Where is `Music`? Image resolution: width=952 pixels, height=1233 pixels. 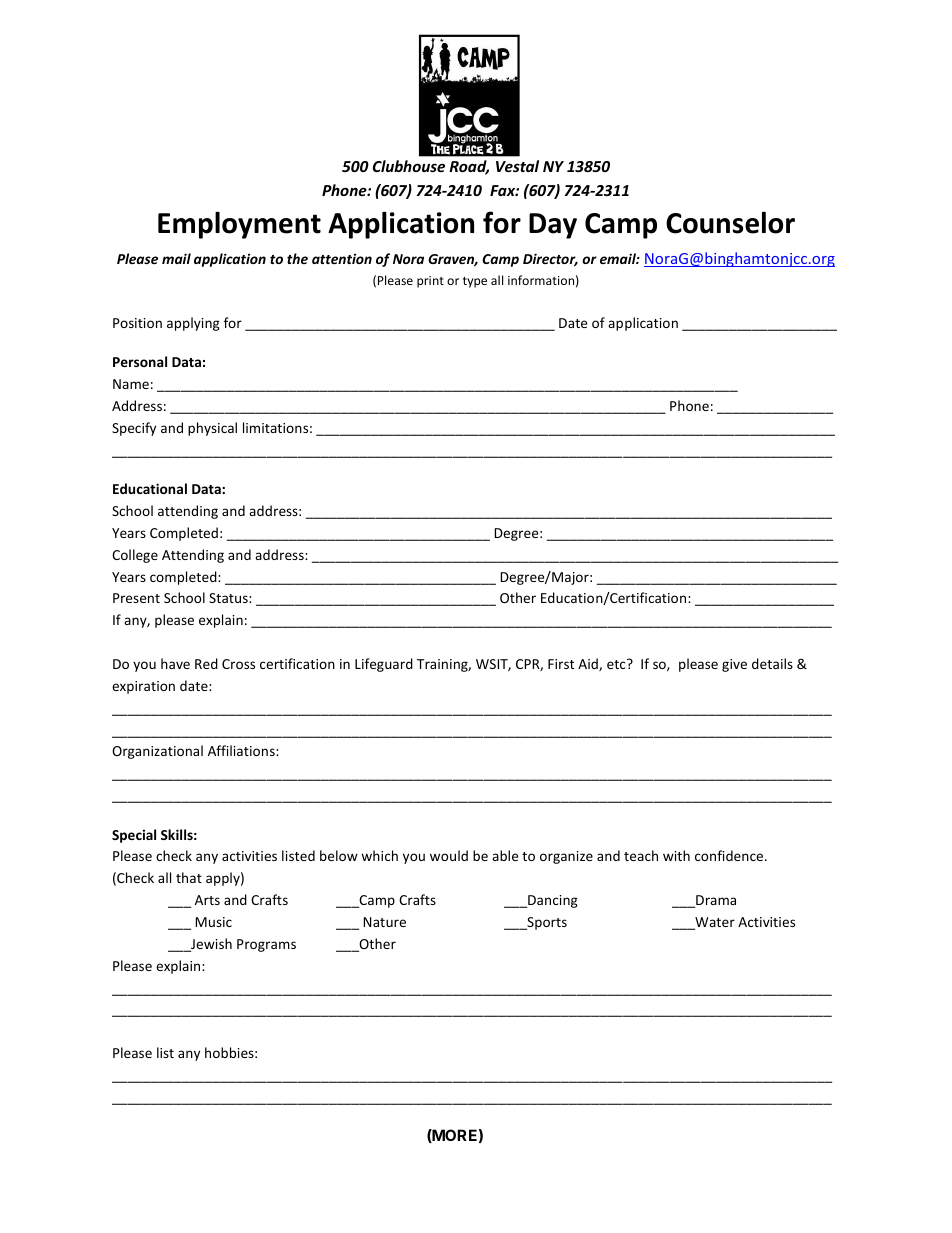 Music is located at coordinates (213, 922).
